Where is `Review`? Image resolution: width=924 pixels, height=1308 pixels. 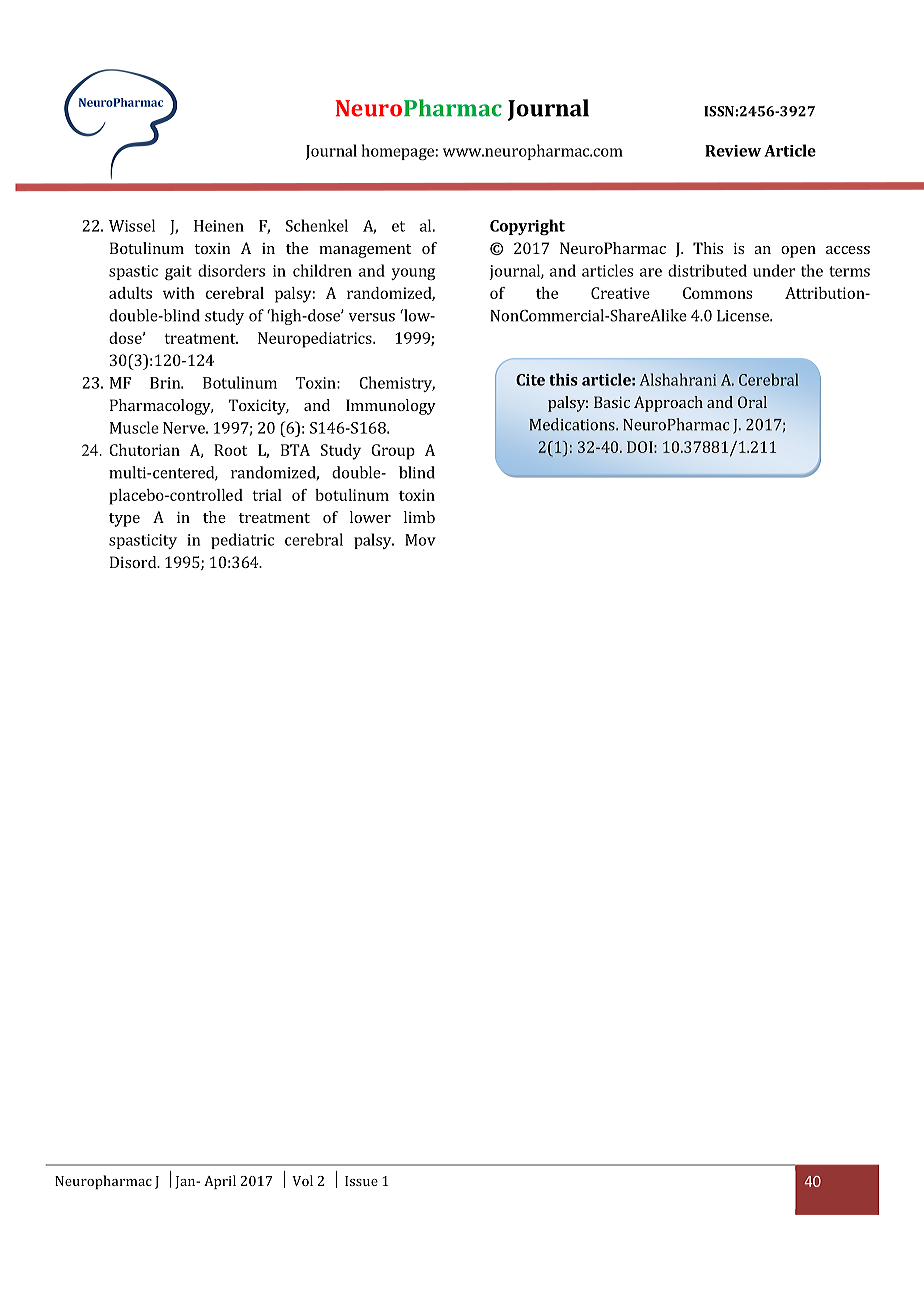 Review is located at coordinates (733, 151).
